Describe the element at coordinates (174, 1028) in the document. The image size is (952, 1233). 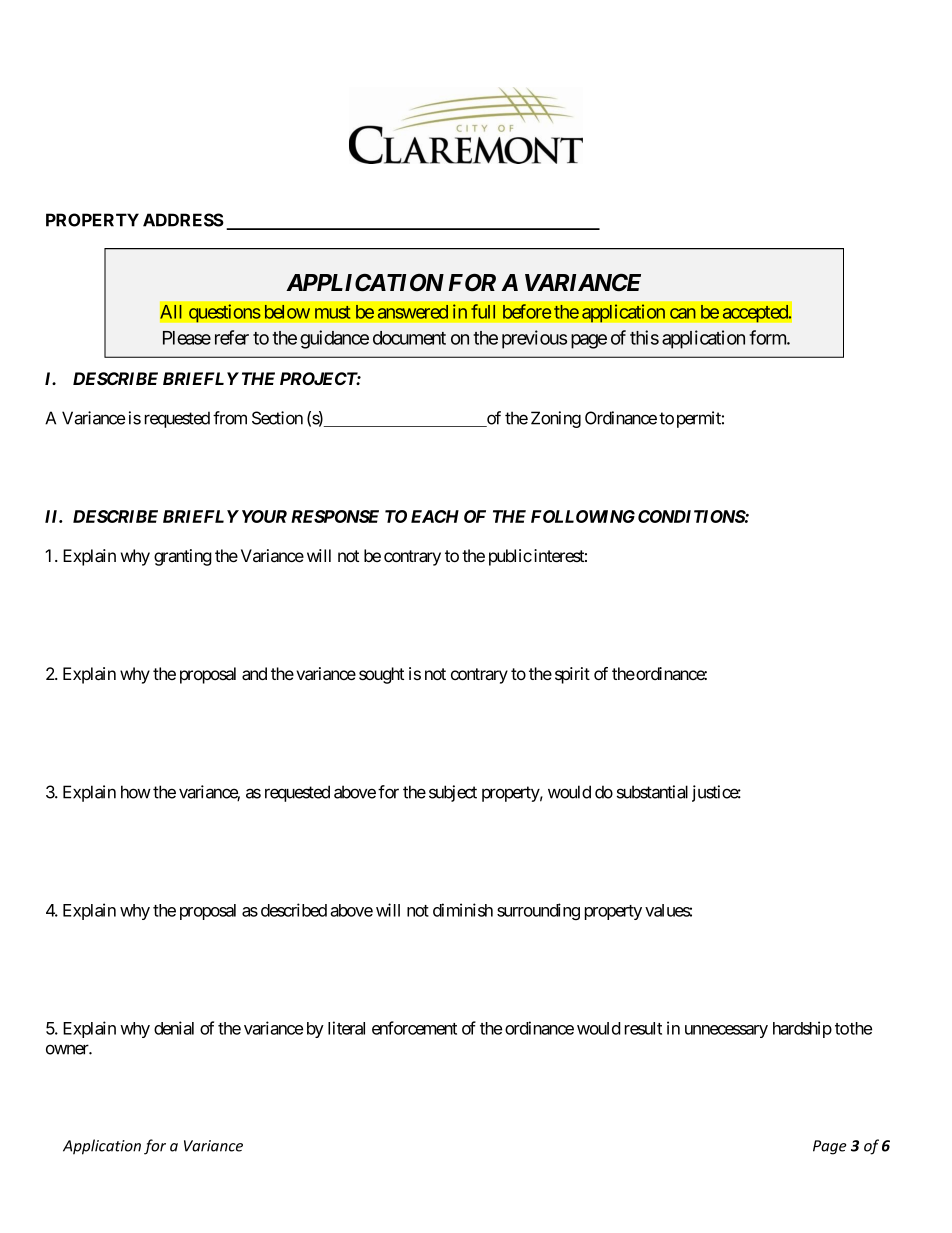
I see `denial` at that location.
